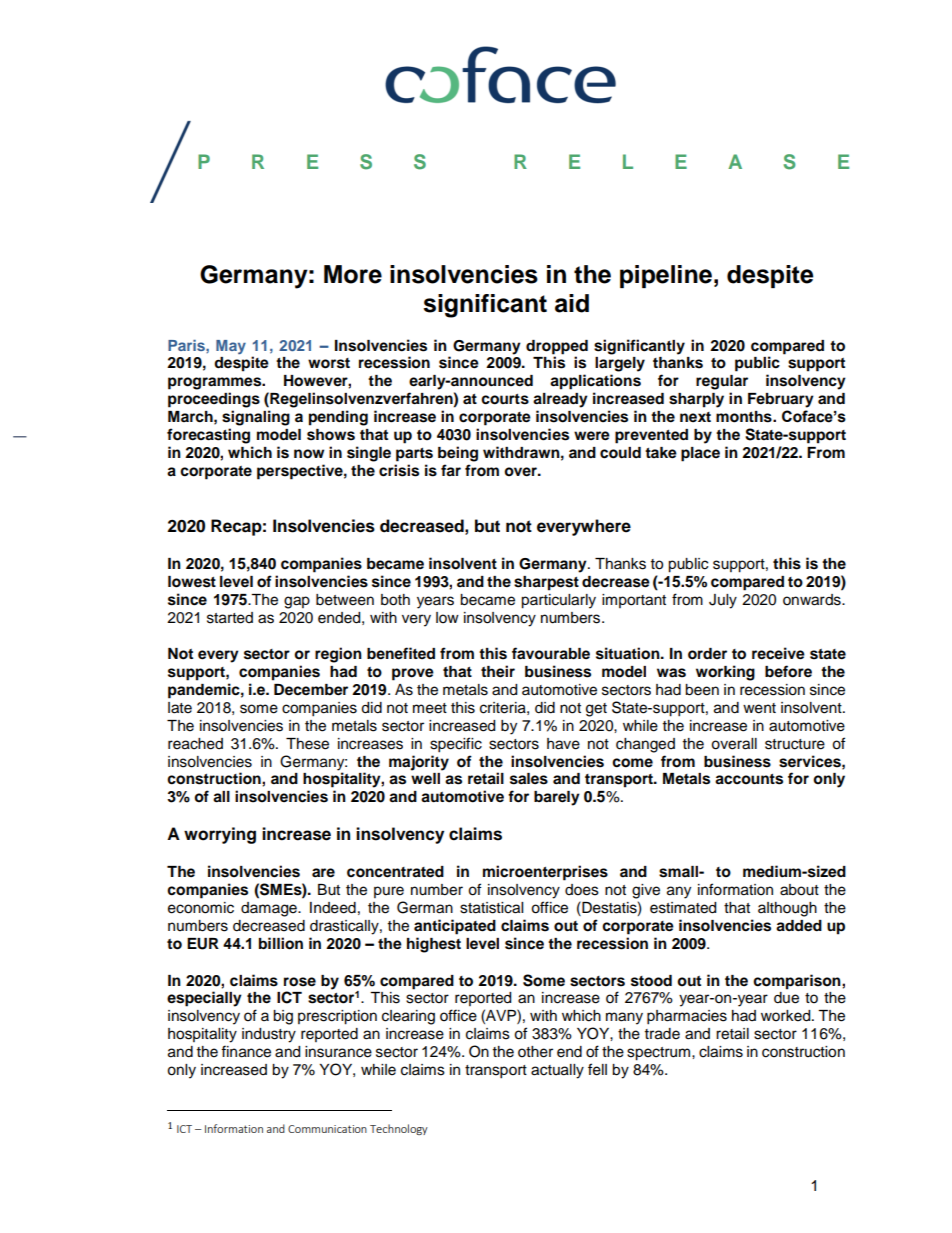 The height and width of the screenshot is (1233, 952). Describe the element at coordinates (498, 671) in the screenshot. I see `their` at that location.
